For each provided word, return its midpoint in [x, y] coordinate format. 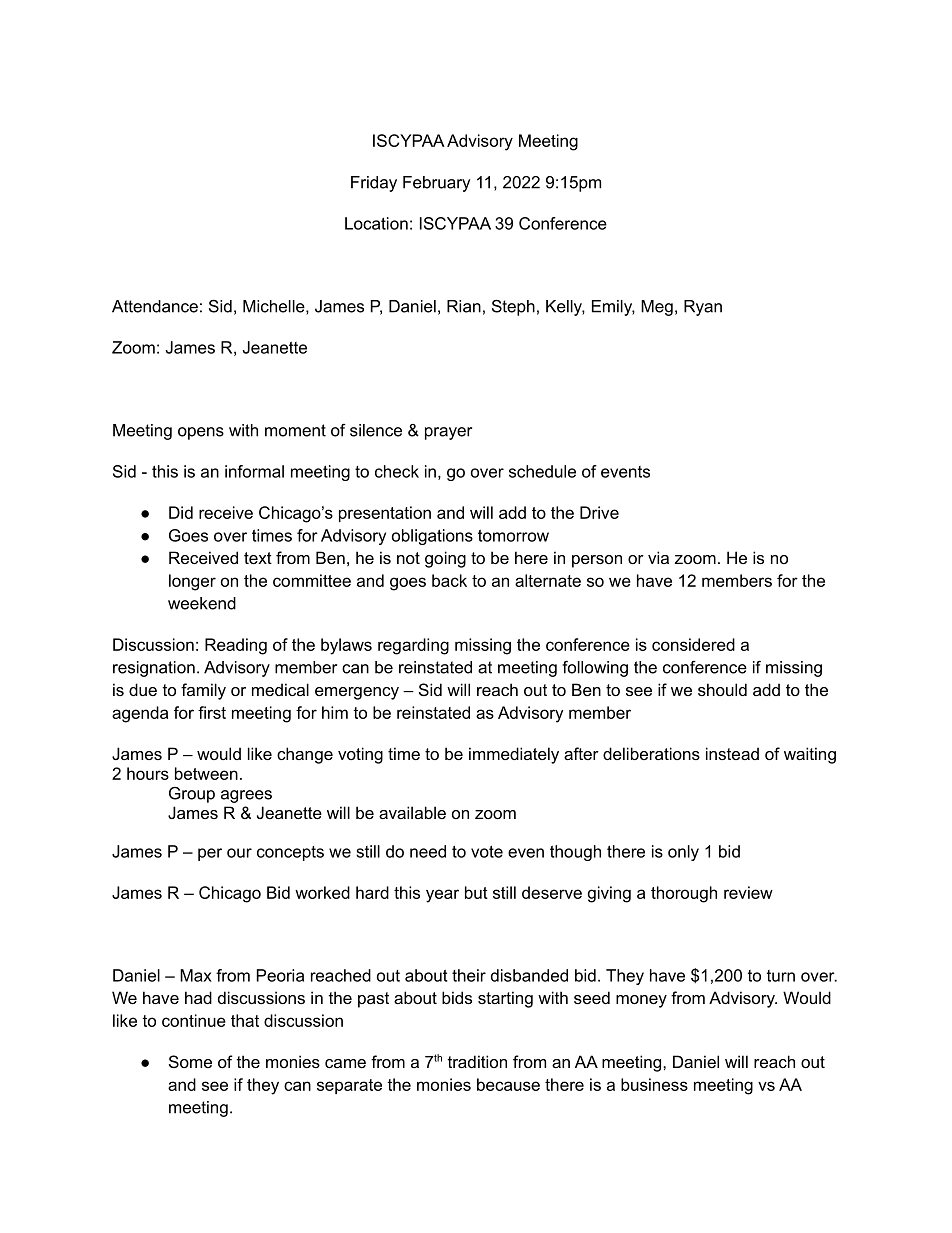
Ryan [703, 308]
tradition [477, 1061]
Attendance [155, 306]
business [654, 1084]
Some [190, 1061]
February [436, 184]
